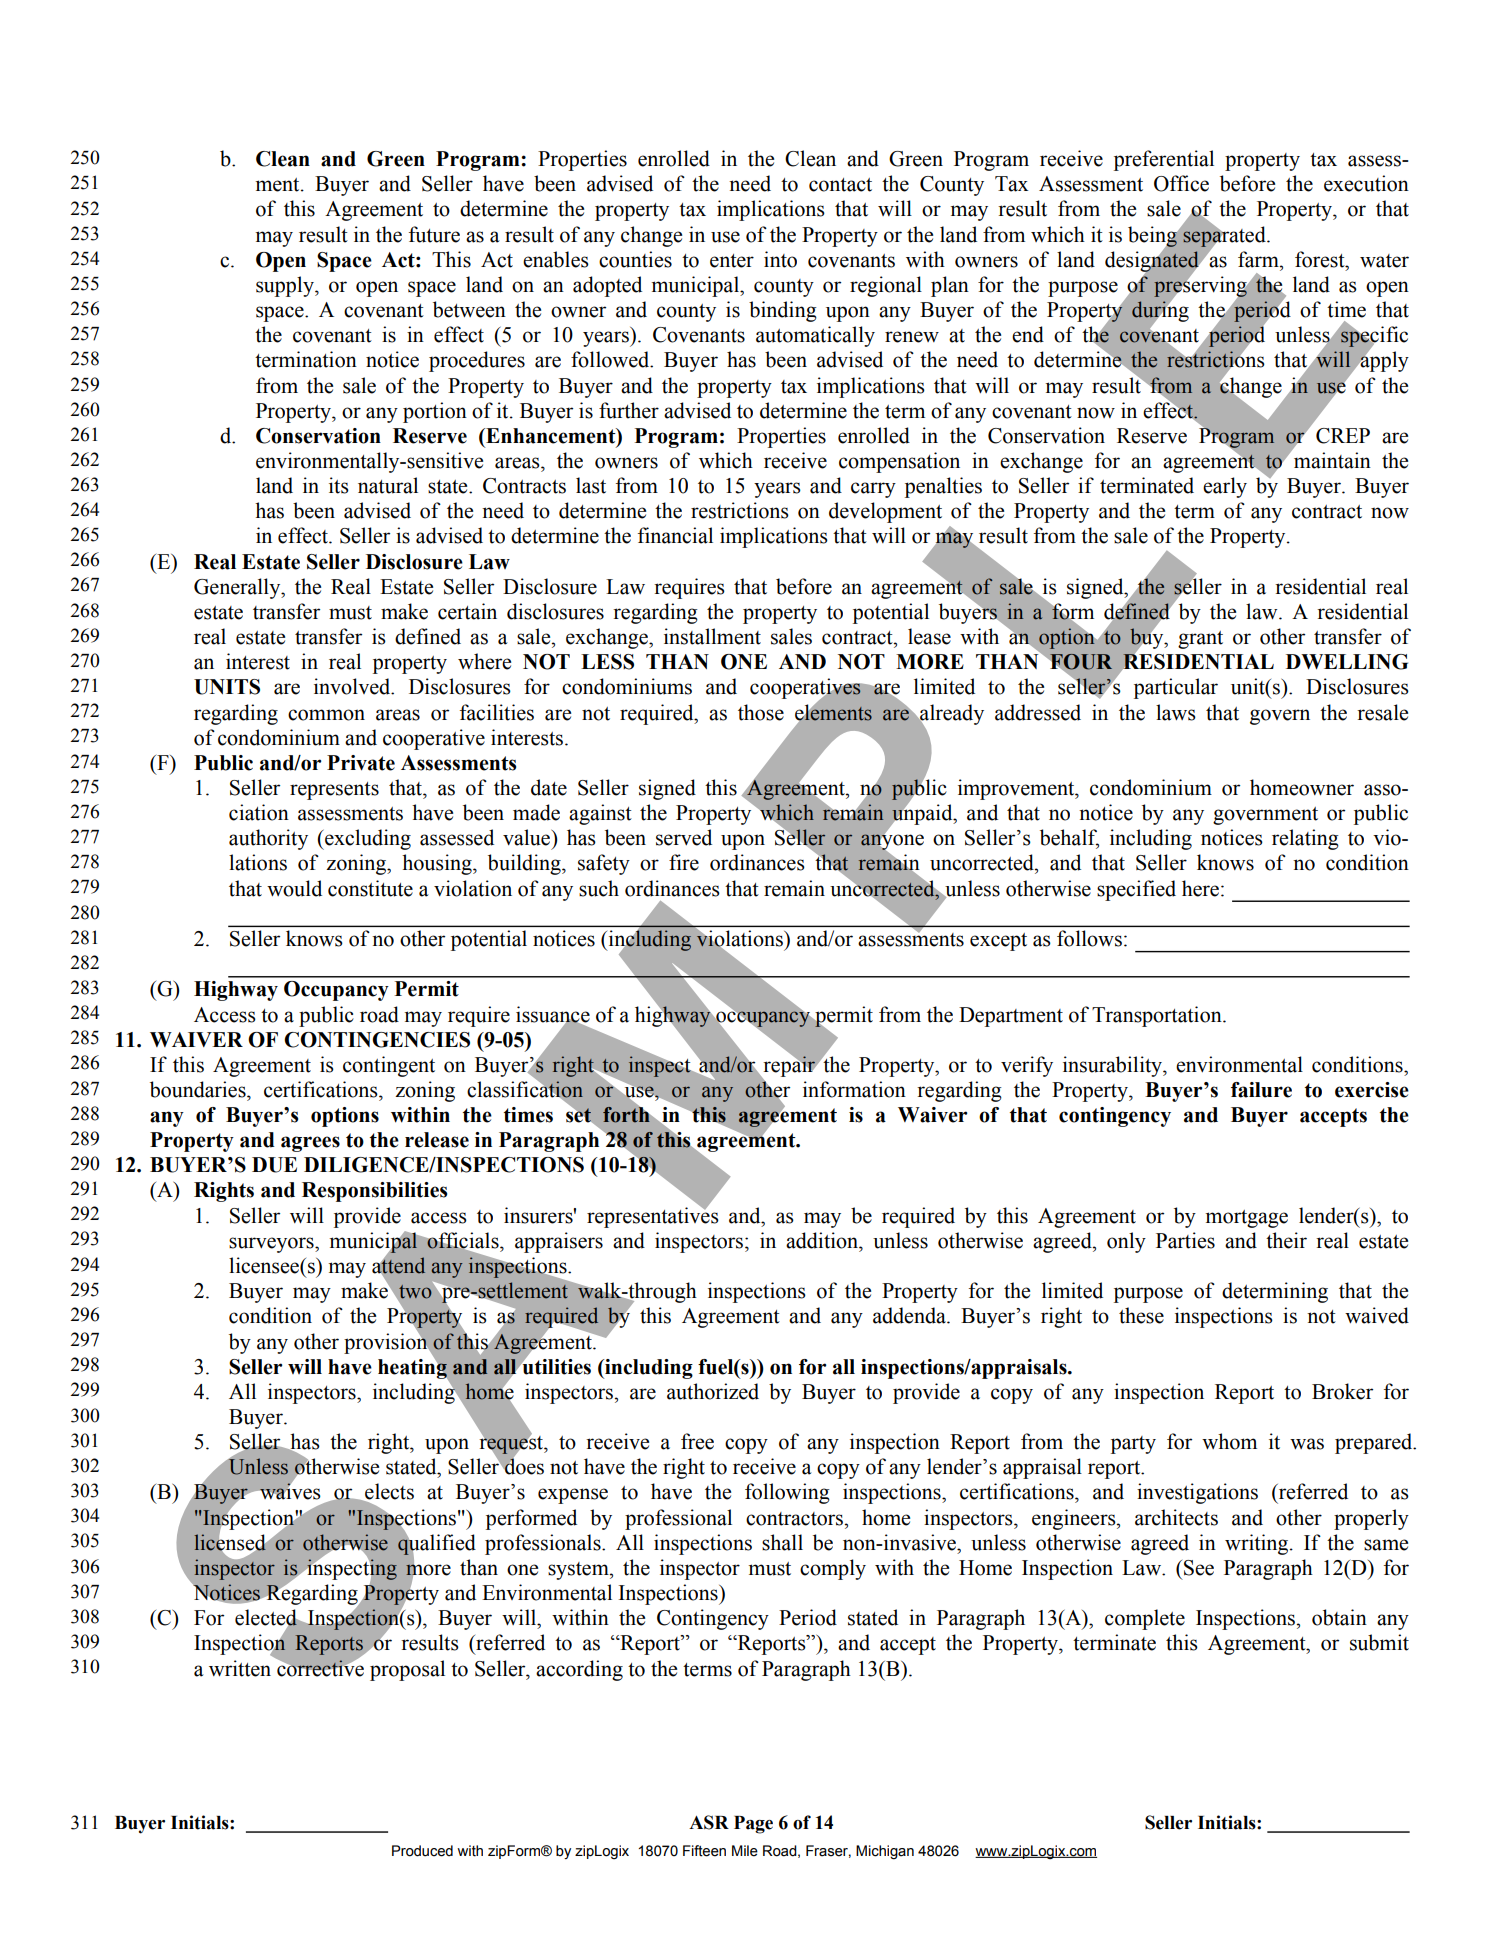 The image size is (1497, 1937). Describe the element at coordinates (998, 942) in the document. I see `except` at that location.
